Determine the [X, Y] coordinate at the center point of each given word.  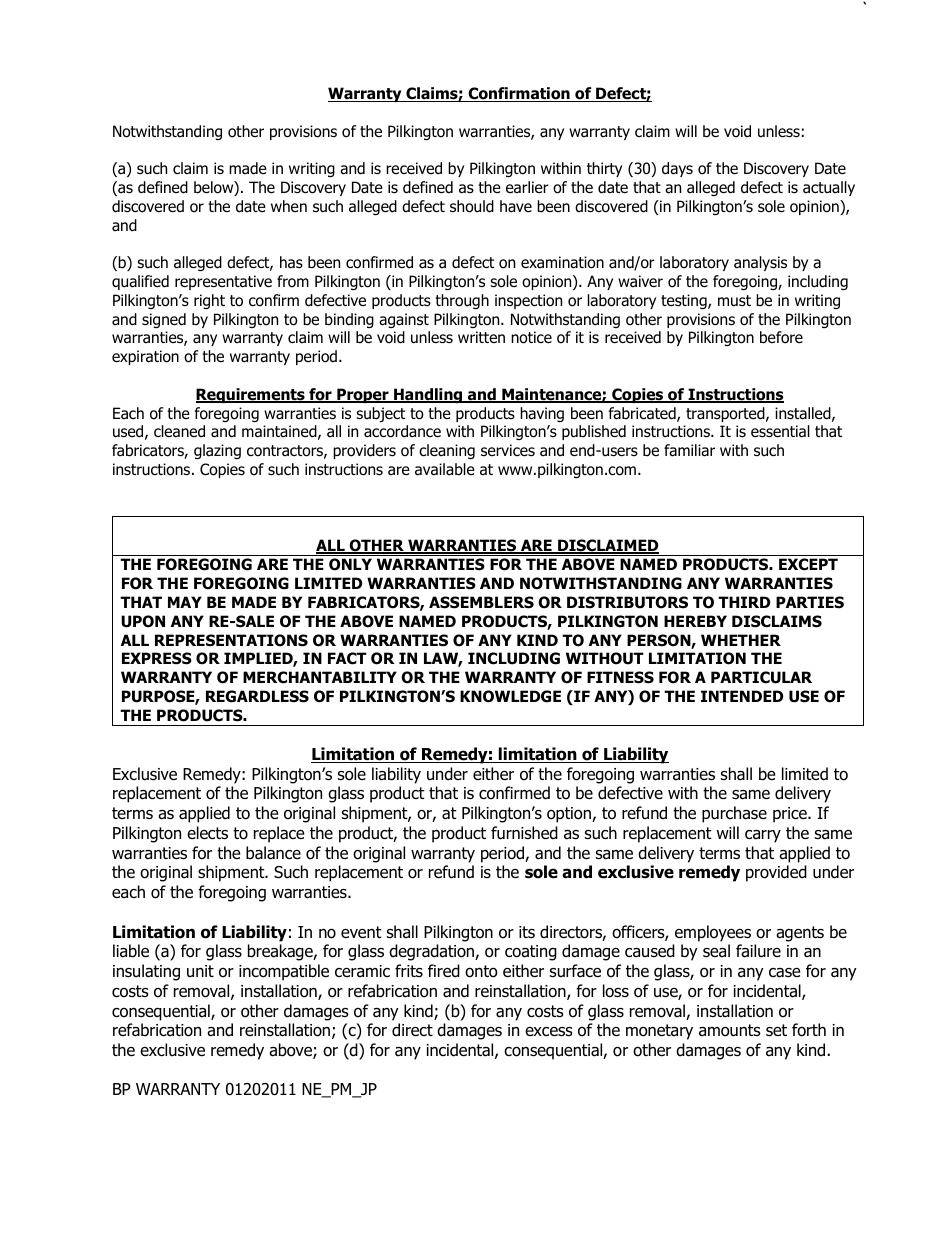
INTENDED [742, 696]
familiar [689, 450]
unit [200, 971]
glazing [217, 451]
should [472, 206]
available [445, 469]
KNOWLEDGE [510, 696]
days [677, 169]
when [289, 206]
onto [481, 971]
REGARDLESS [257, 696]
